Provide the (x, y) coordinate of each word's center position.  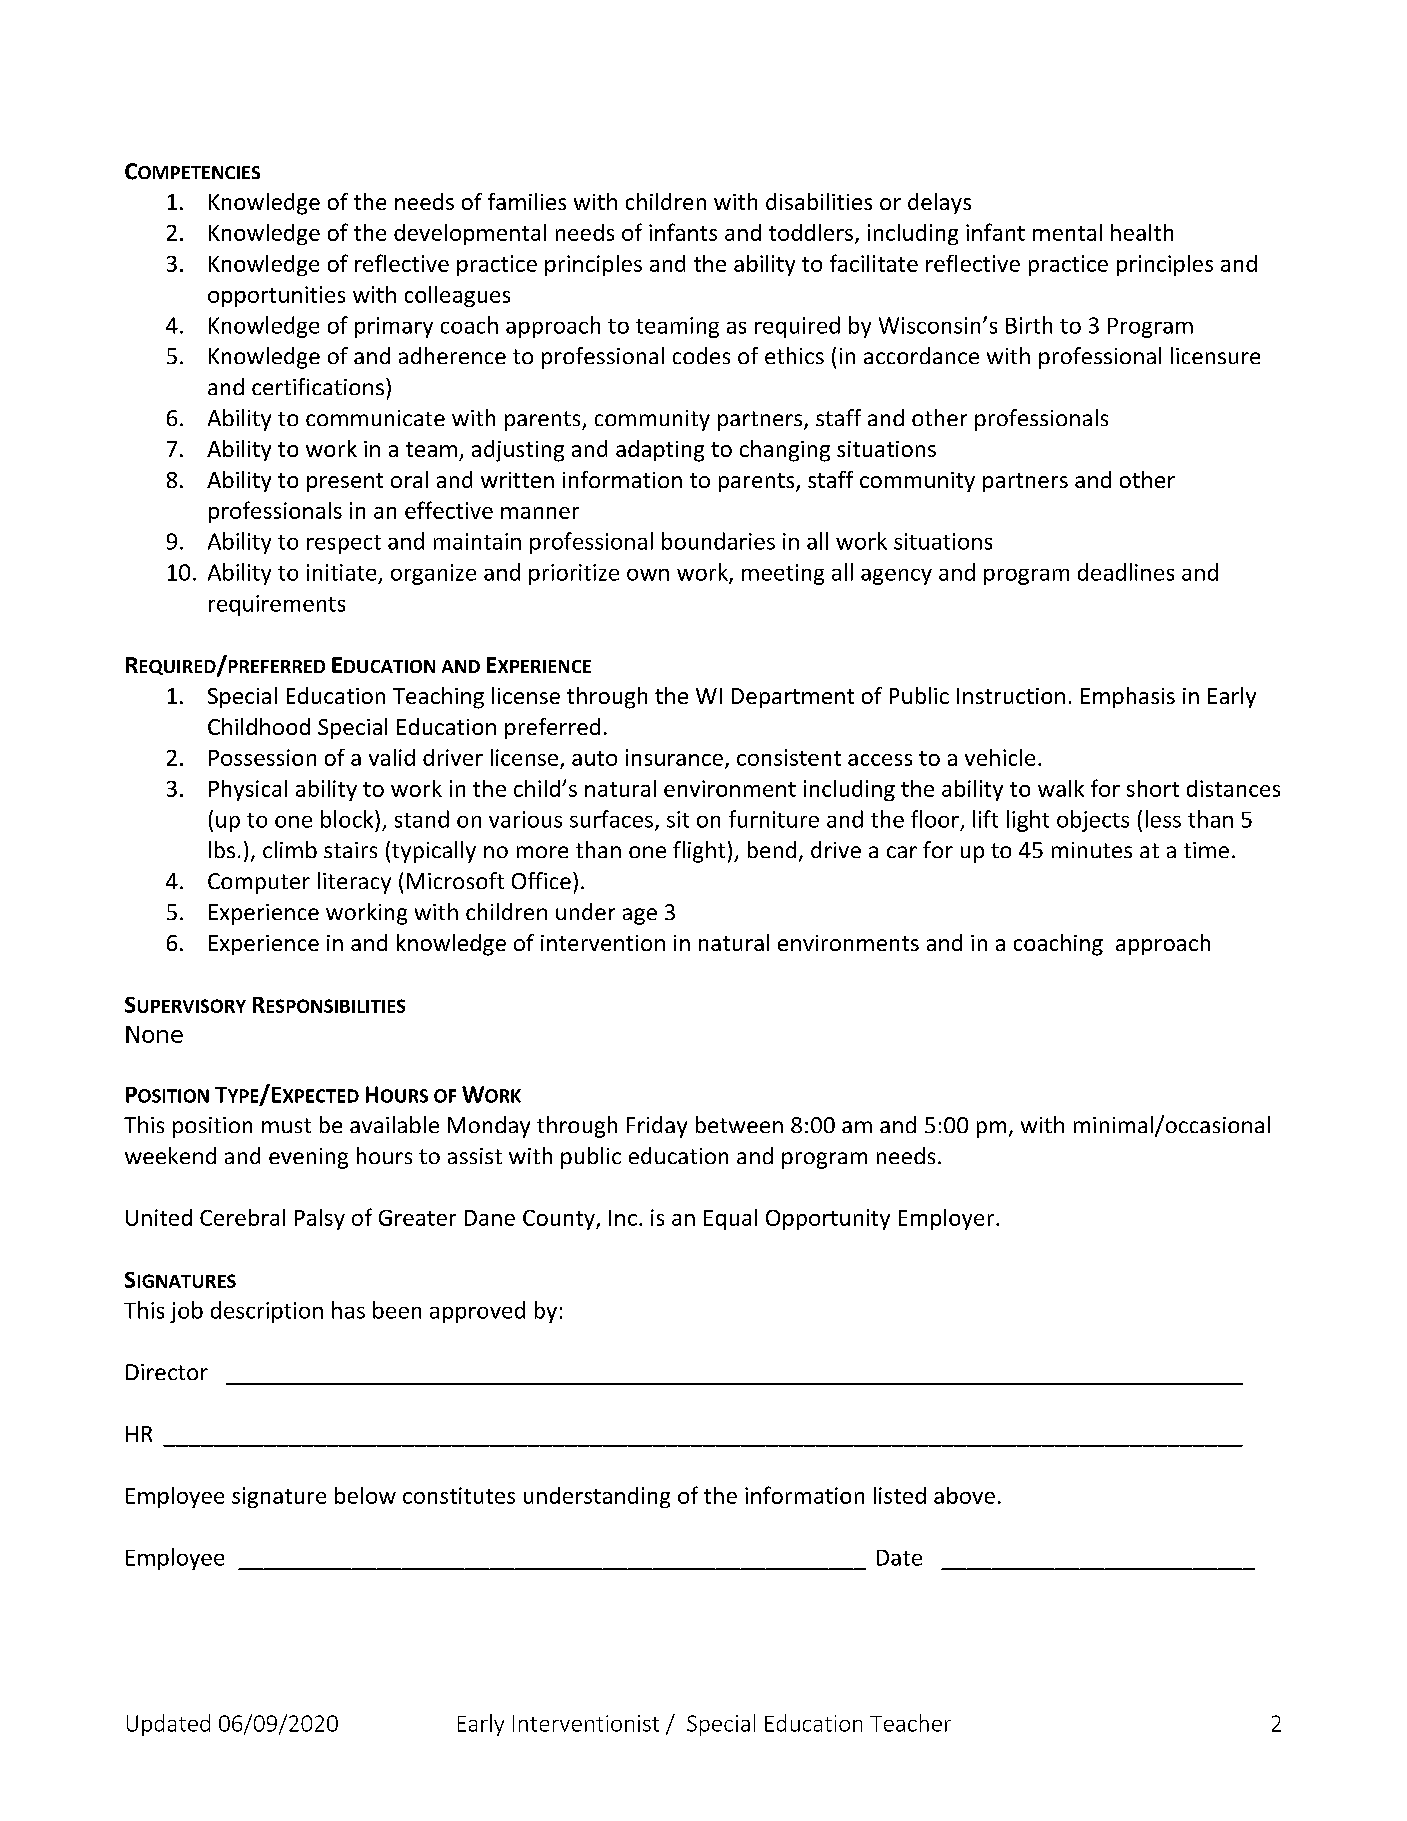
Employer (948, 1219)
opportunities (276, 296)
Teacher (910, 1723)
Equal (730, 1219)
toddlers (811, 232)
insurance (674, 757)
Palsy (320, 1219)
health (1142, 232)
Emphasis (1128, 697)
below (365, 1495)
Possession (262, 757)
